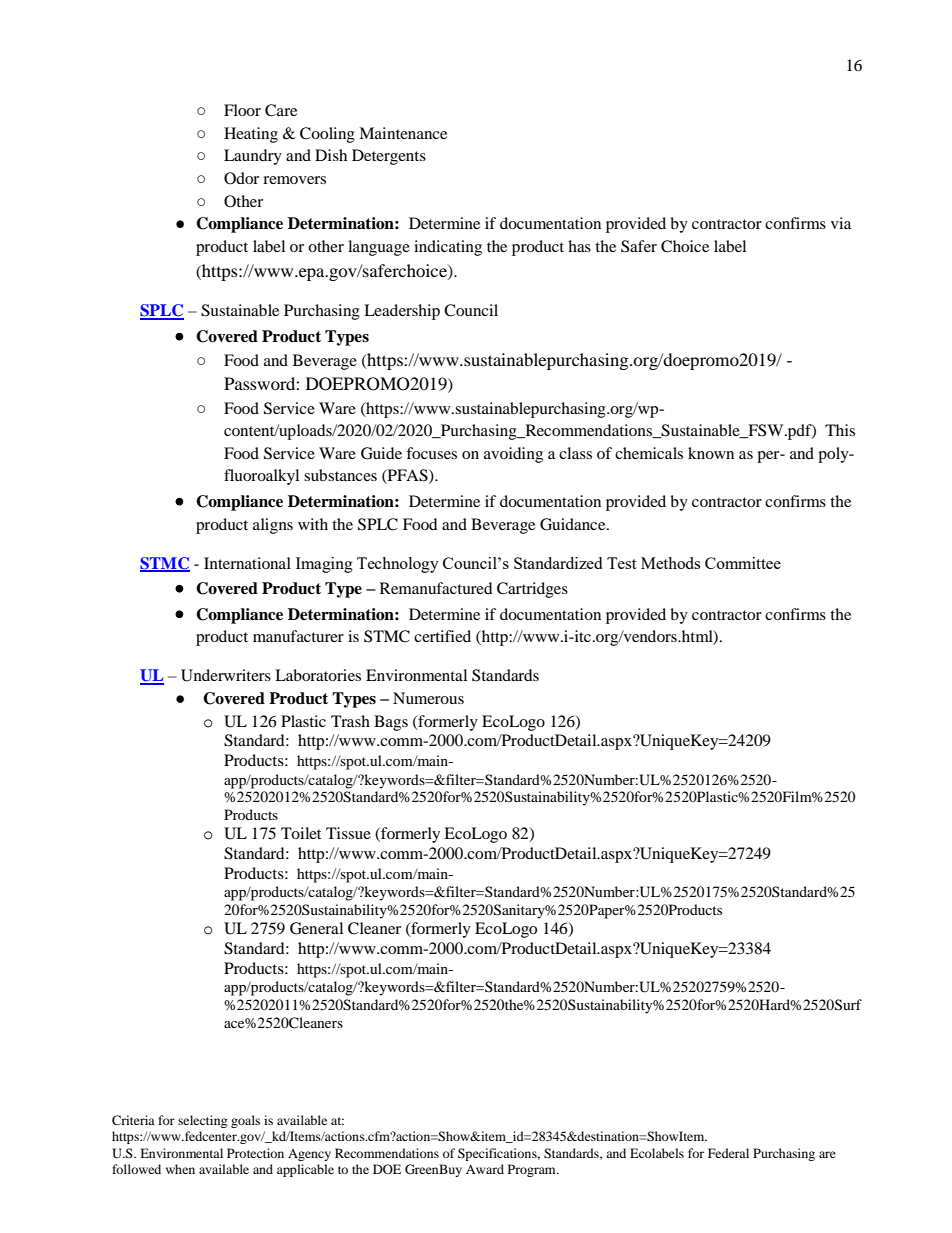 The width and height of the page is (952, 1233). Describe the element at coordinates (442, 636) in the page. I see `certified` at that location.
